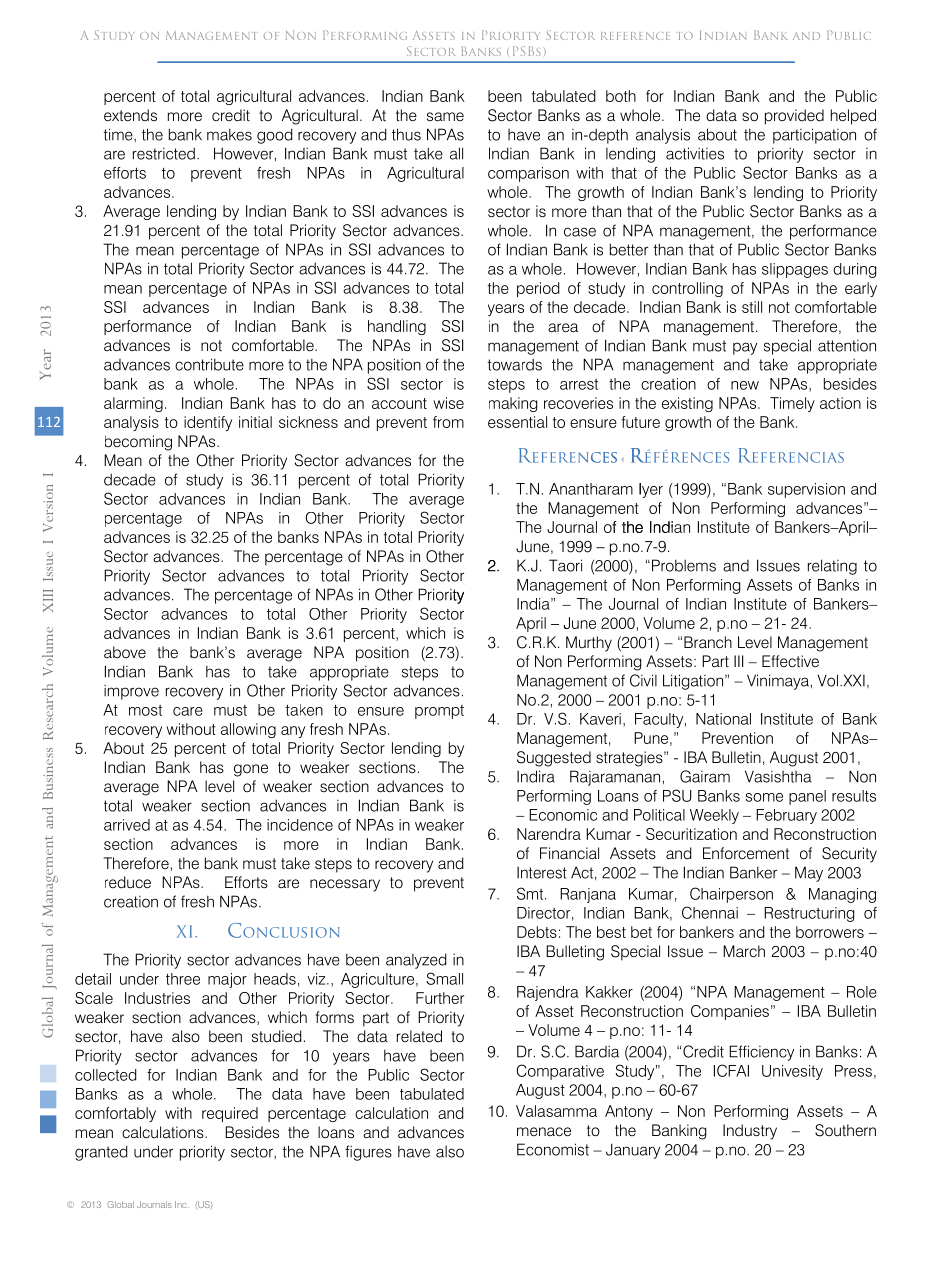 Image resolution: width=952 pixels, height=1267 pixels. Describe the element at coordinates (230, 1114) in the screenshot. I see `required` at that location.
